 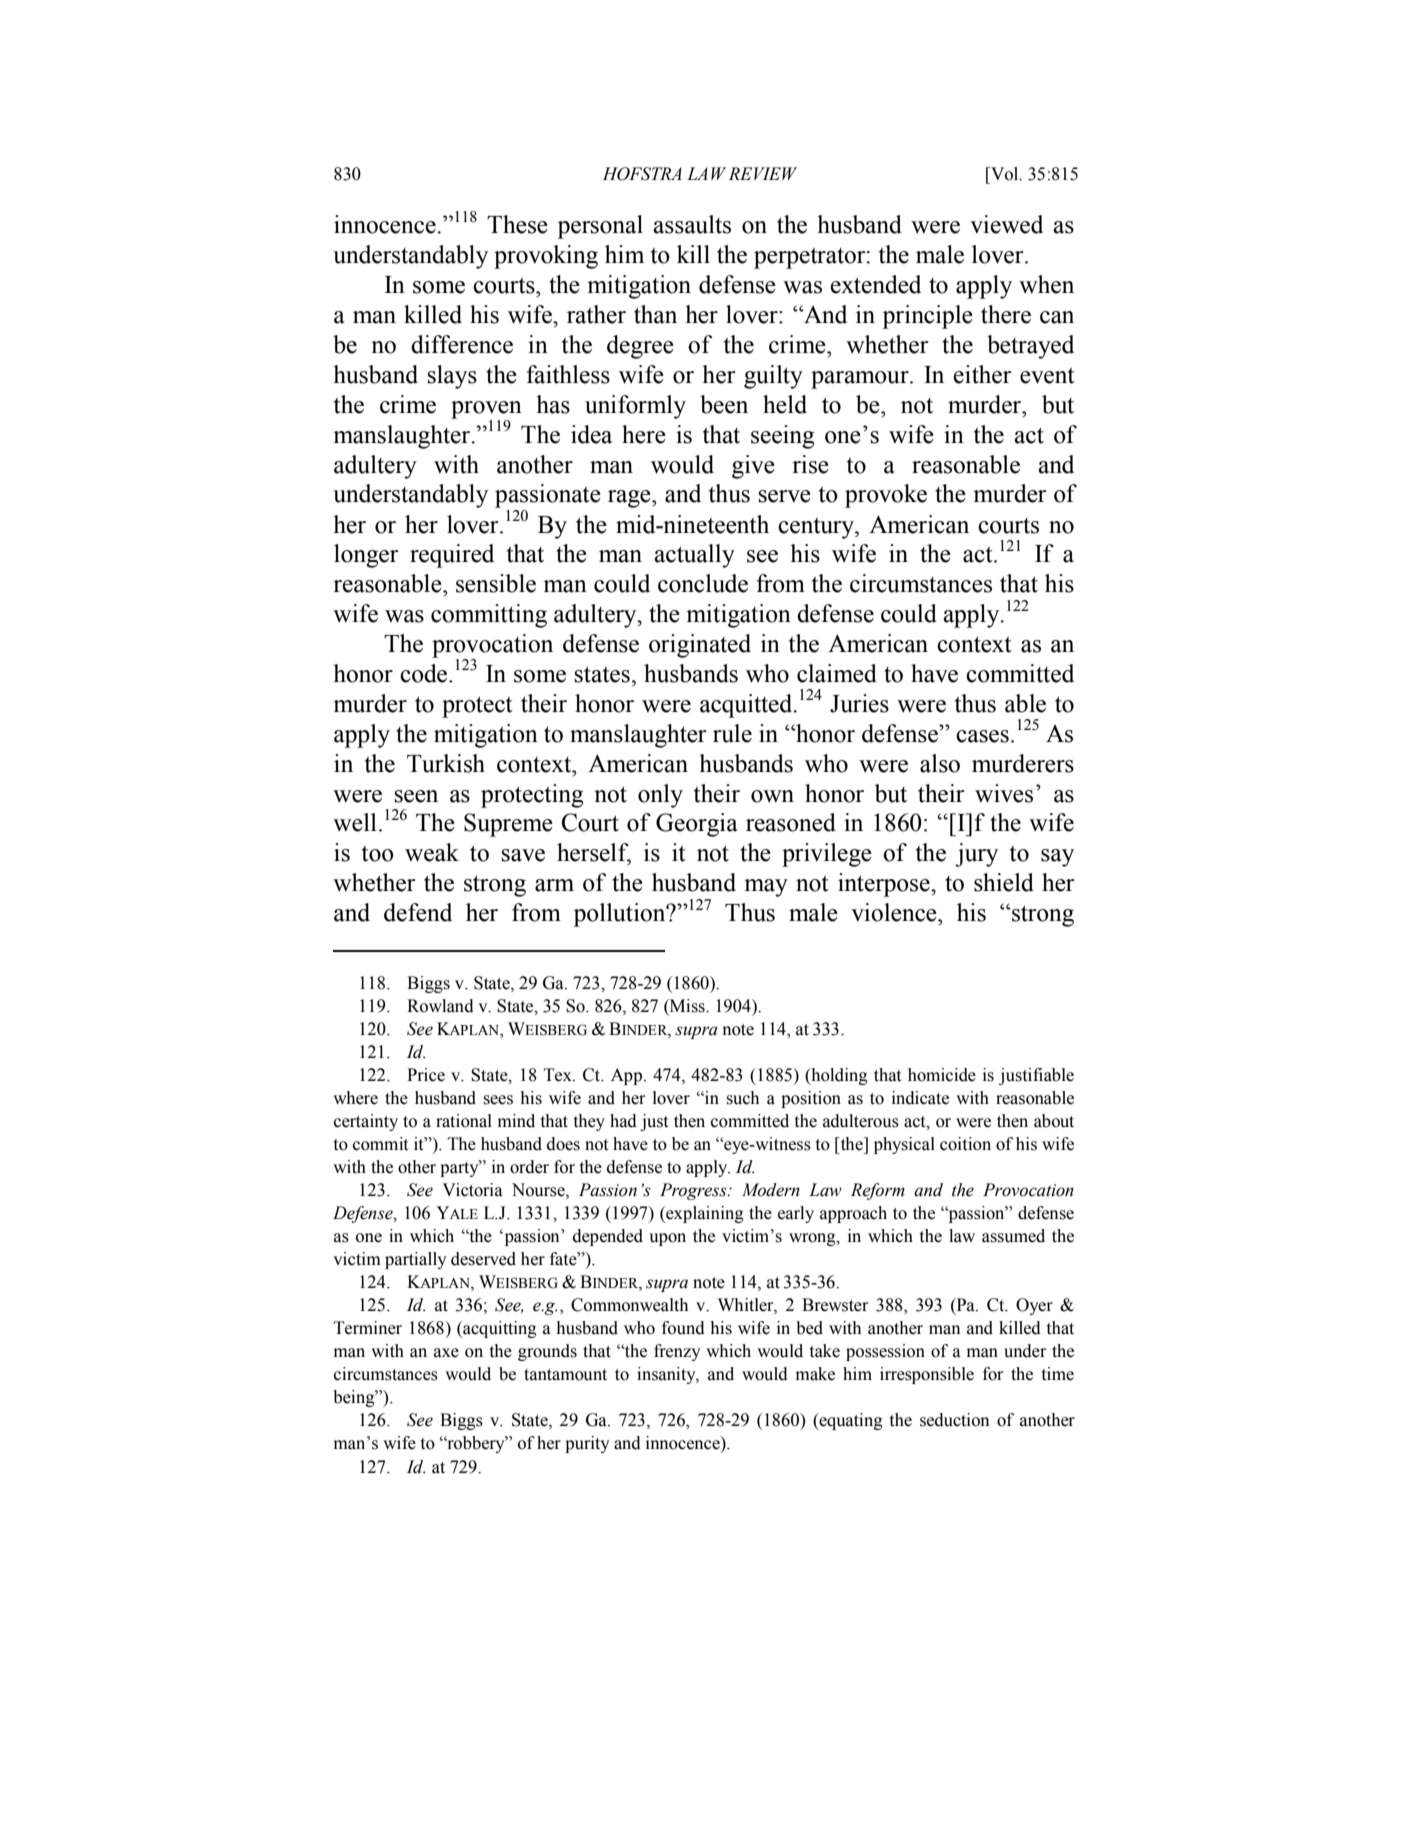 What do you see at coordinates (954, 1420) in the page?
I see `seduction` at bounding box center [954, 1420].
